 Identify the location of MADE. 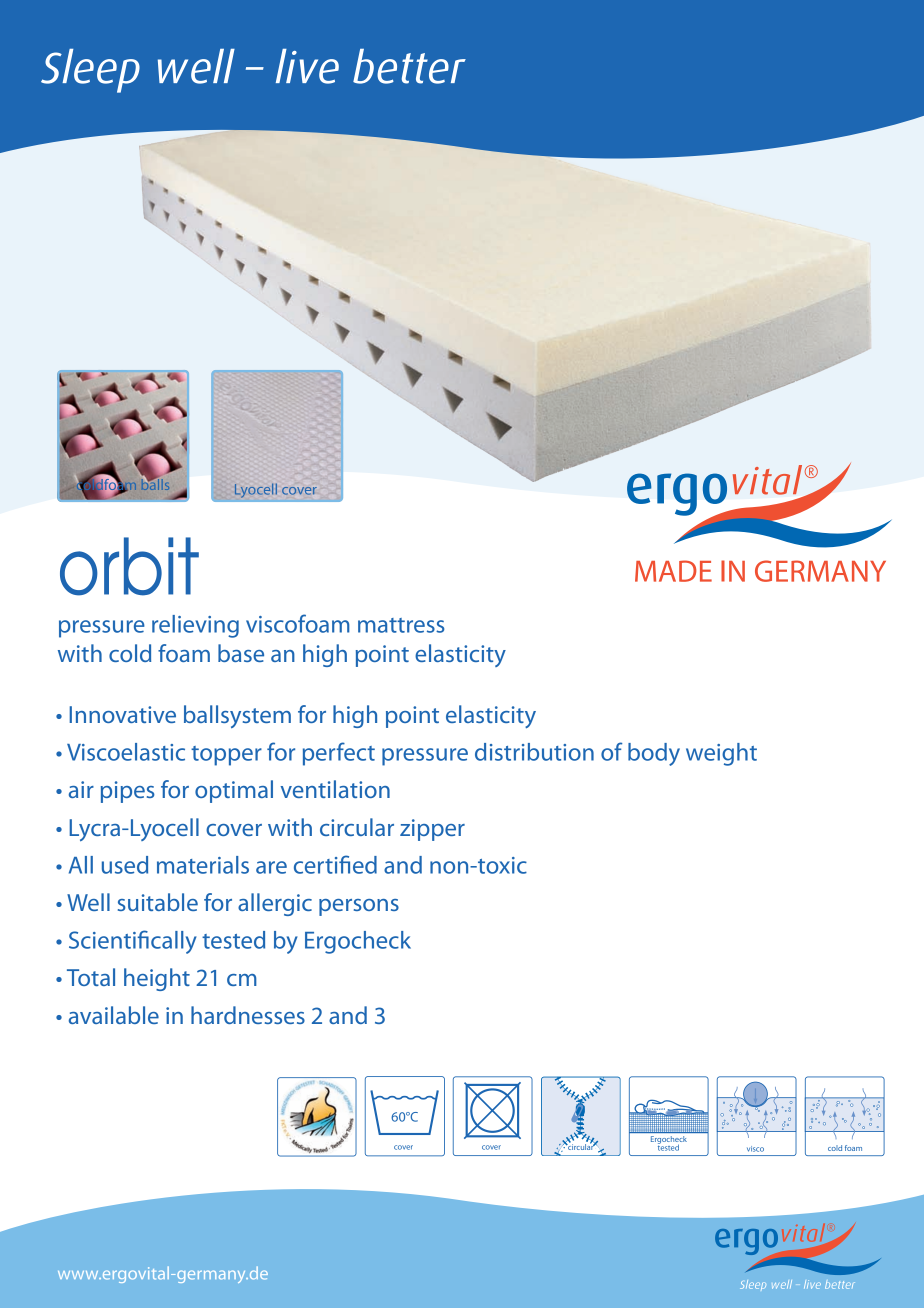
(673, 571).
